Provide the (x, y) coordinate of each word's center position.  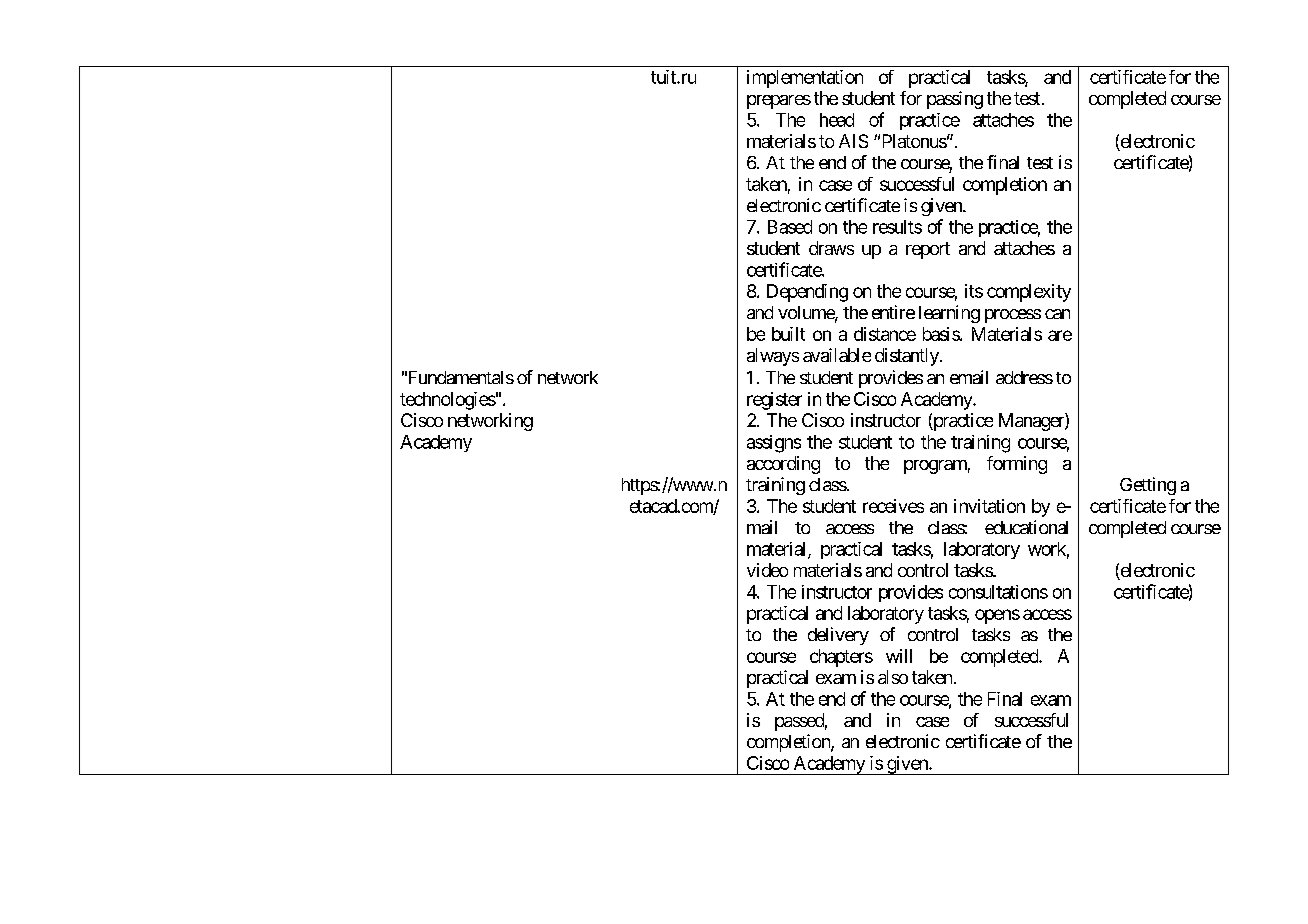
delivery (838, 636)
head (837, 120)
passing (955, 100)
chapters (841, 658)
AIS (853, 141)
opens (997, 616)
